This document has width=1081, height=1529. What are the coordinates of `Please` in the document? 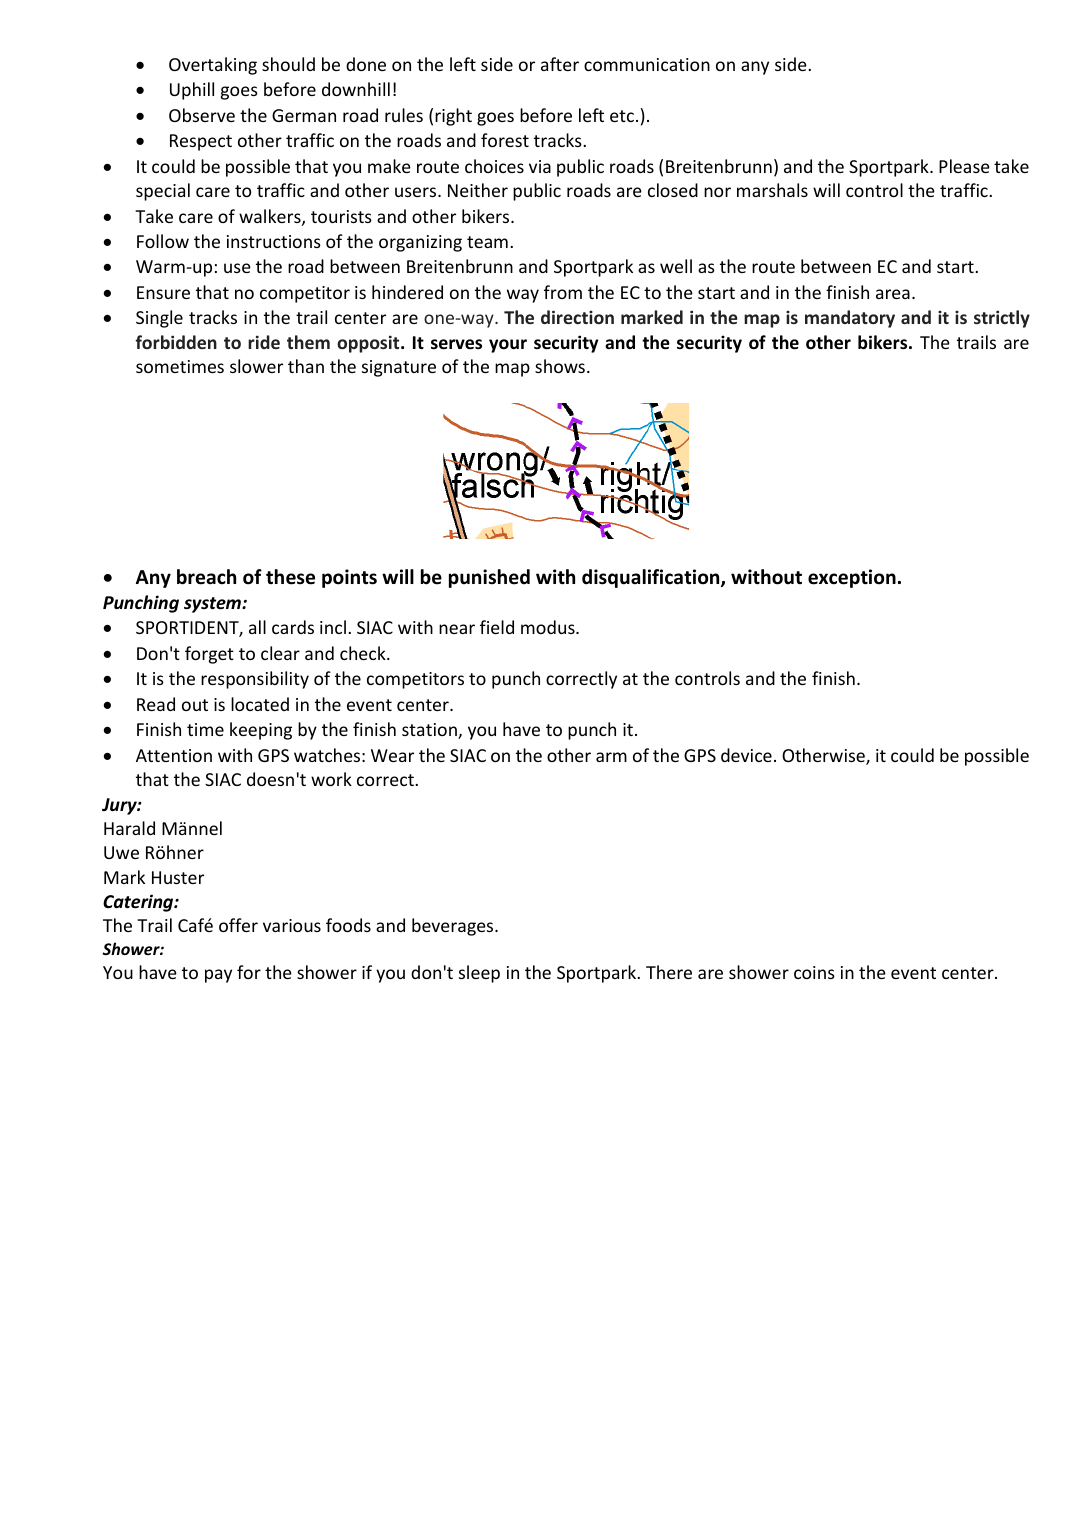 It's located at (964, 166).
